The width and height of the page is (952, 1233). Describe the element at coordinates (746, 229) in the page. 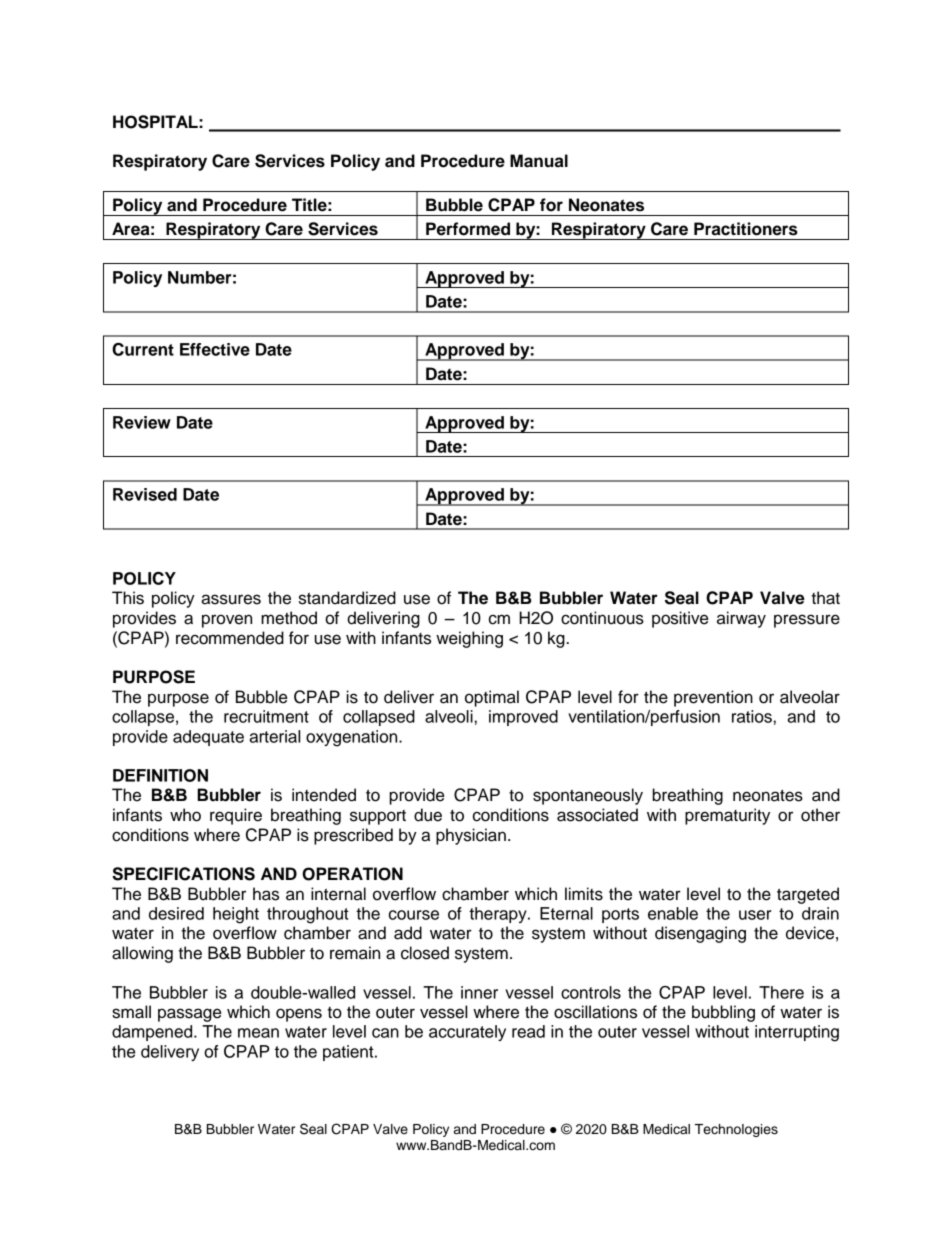

I see `Practitioners` at that location.
